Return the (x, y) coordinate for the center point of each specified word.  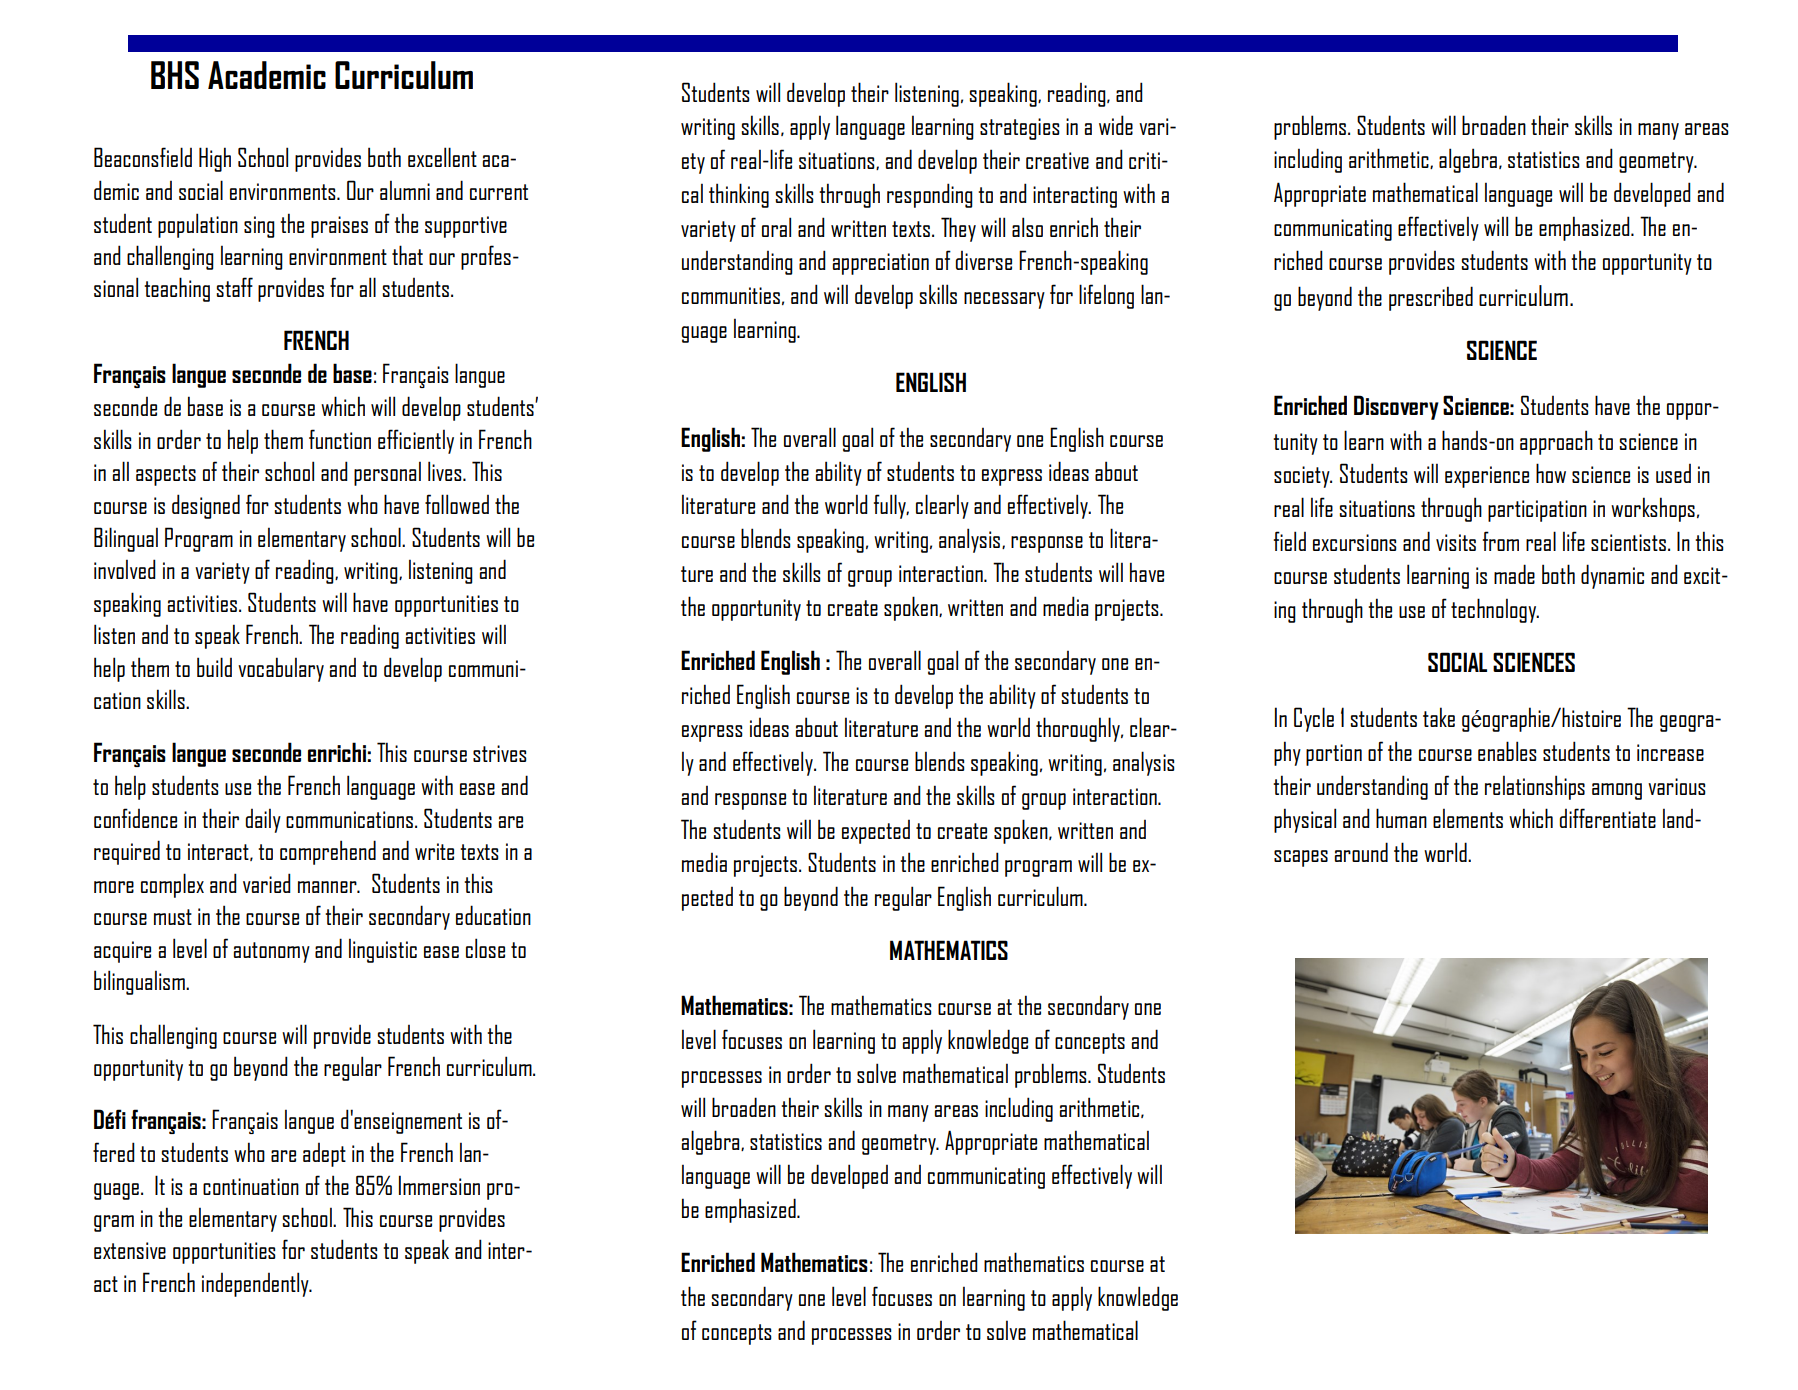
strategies (1020, 129)
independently (256, 1284)
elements (1468, 818)
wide (1116, 125)
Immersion (439, 1185)
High (215, 159)
